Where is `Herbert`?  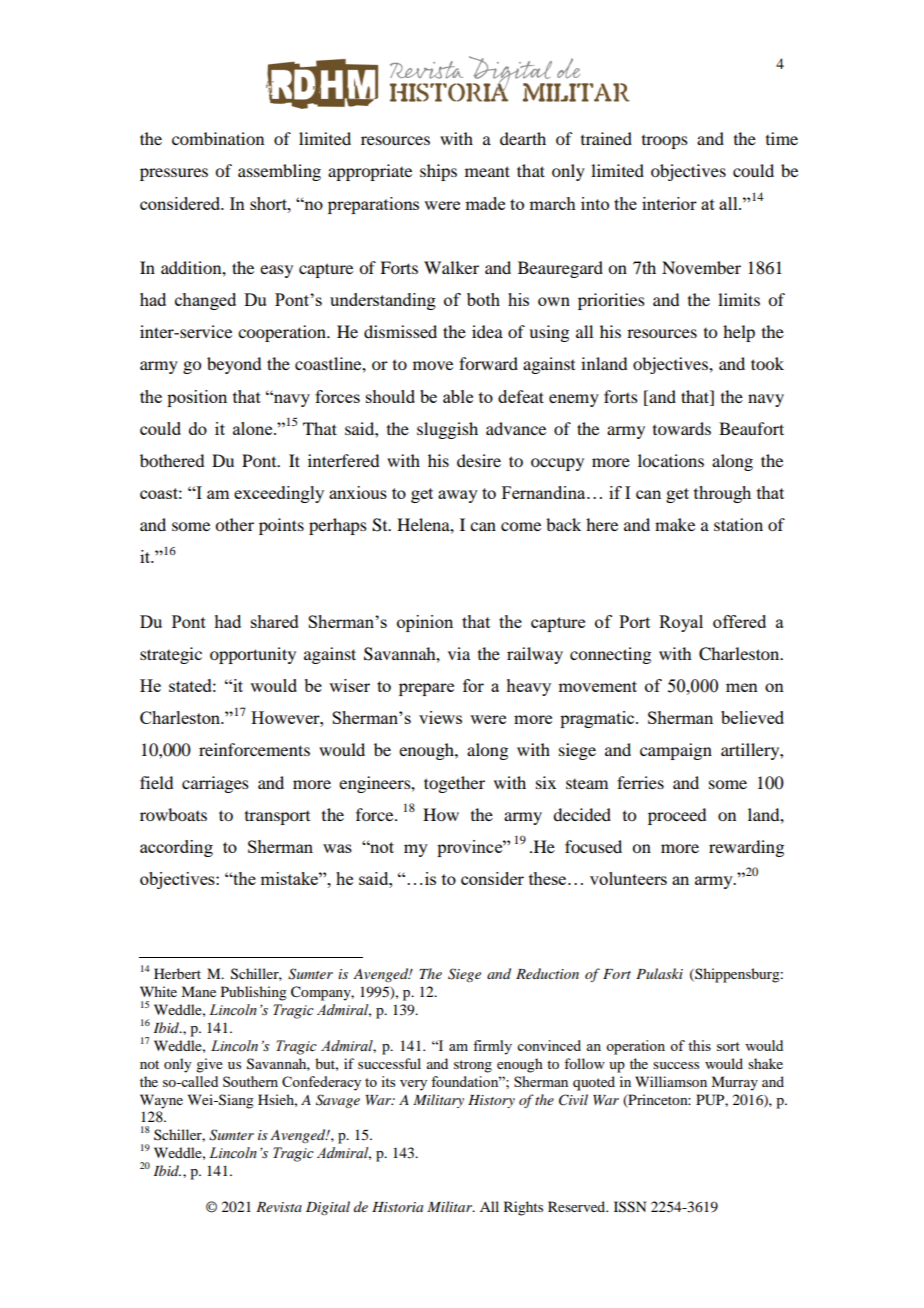
Herbert is located at coordinates (177, 973).
